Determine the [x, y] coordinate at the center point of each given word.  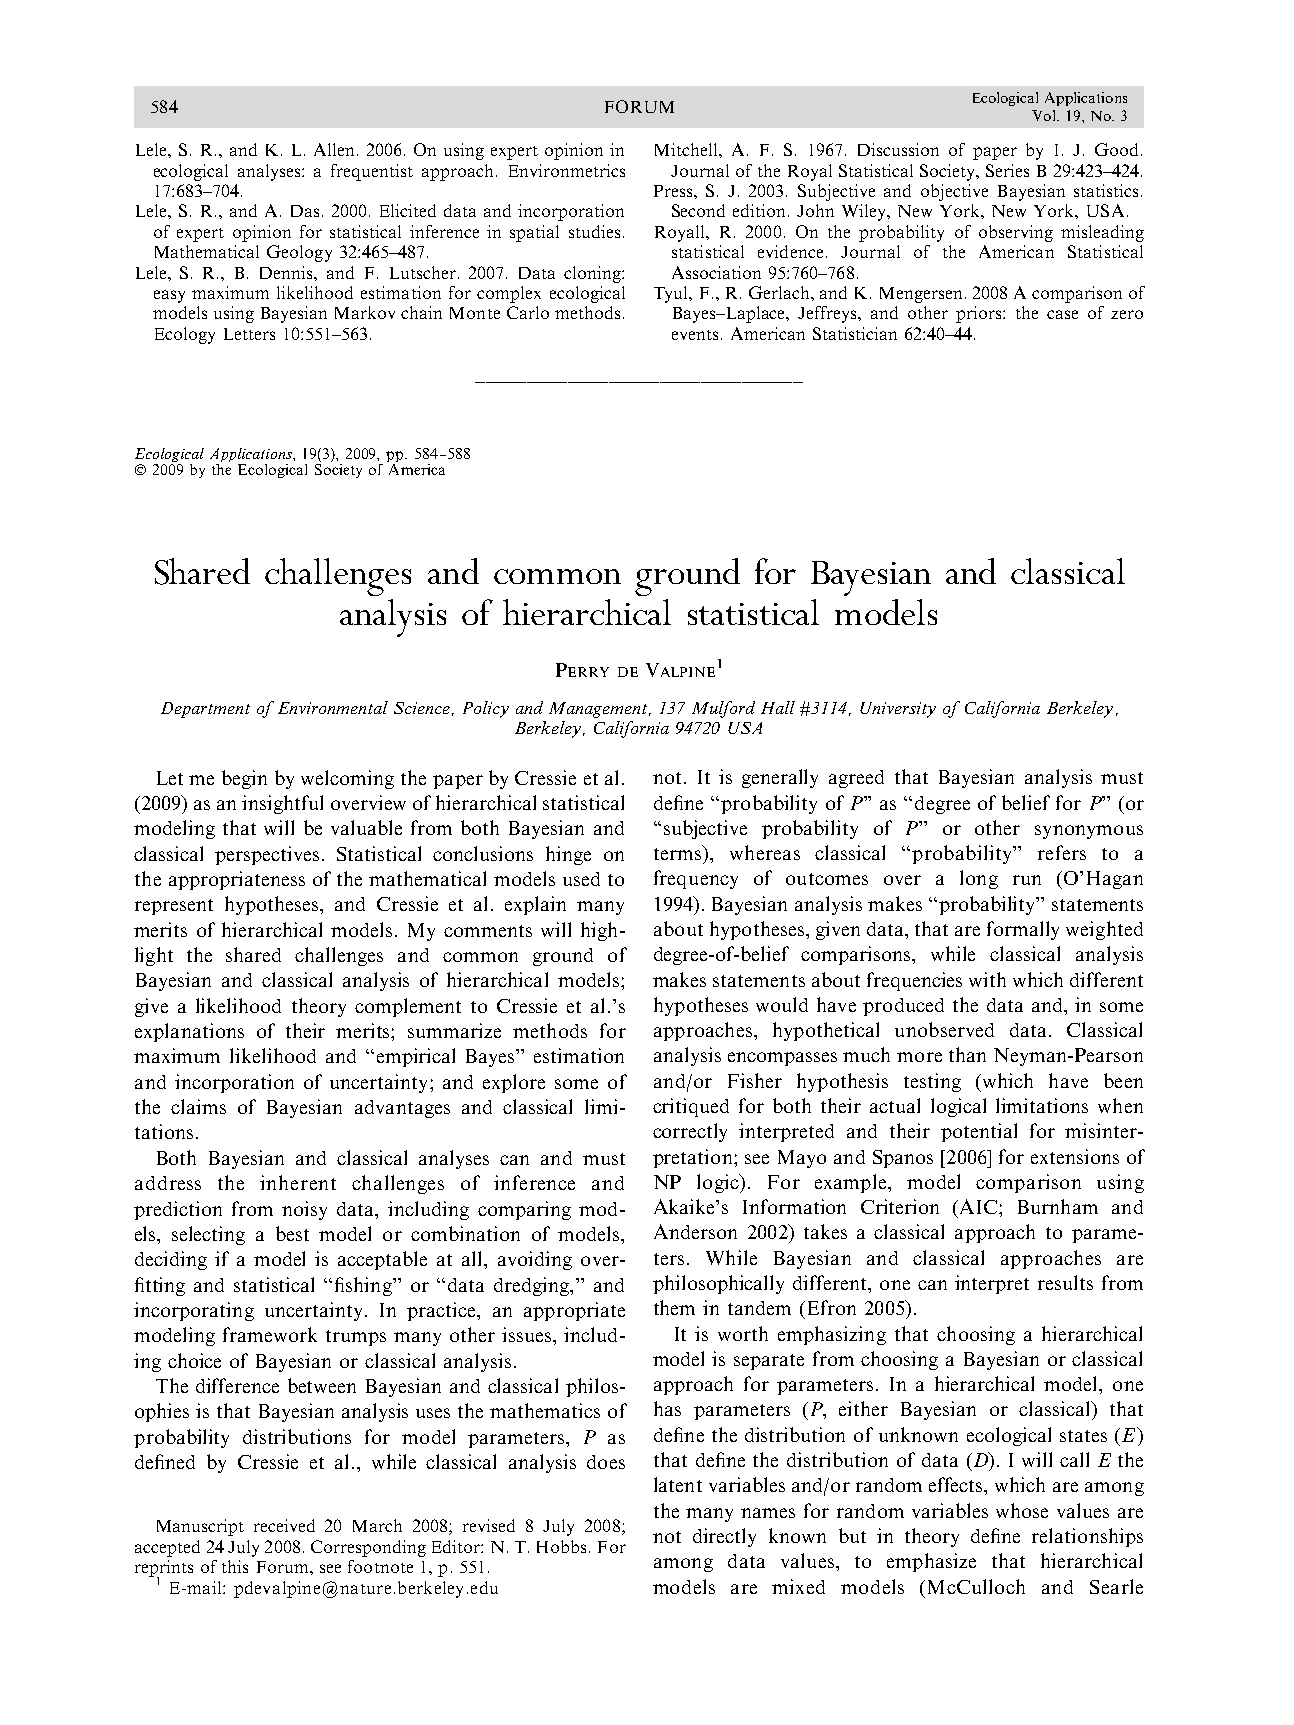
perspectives [267, 855]
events [695, 335]
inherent [298, 1182]
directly [724, 1537]
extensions [1075, 1156]
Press [674, 191]
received [284, 1525]
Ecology [185, 335]
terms [679, 852]
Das [305, 211]
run [1027, 880]
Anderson [695, 1231]
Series [1007, 170]
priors [980, 314]
